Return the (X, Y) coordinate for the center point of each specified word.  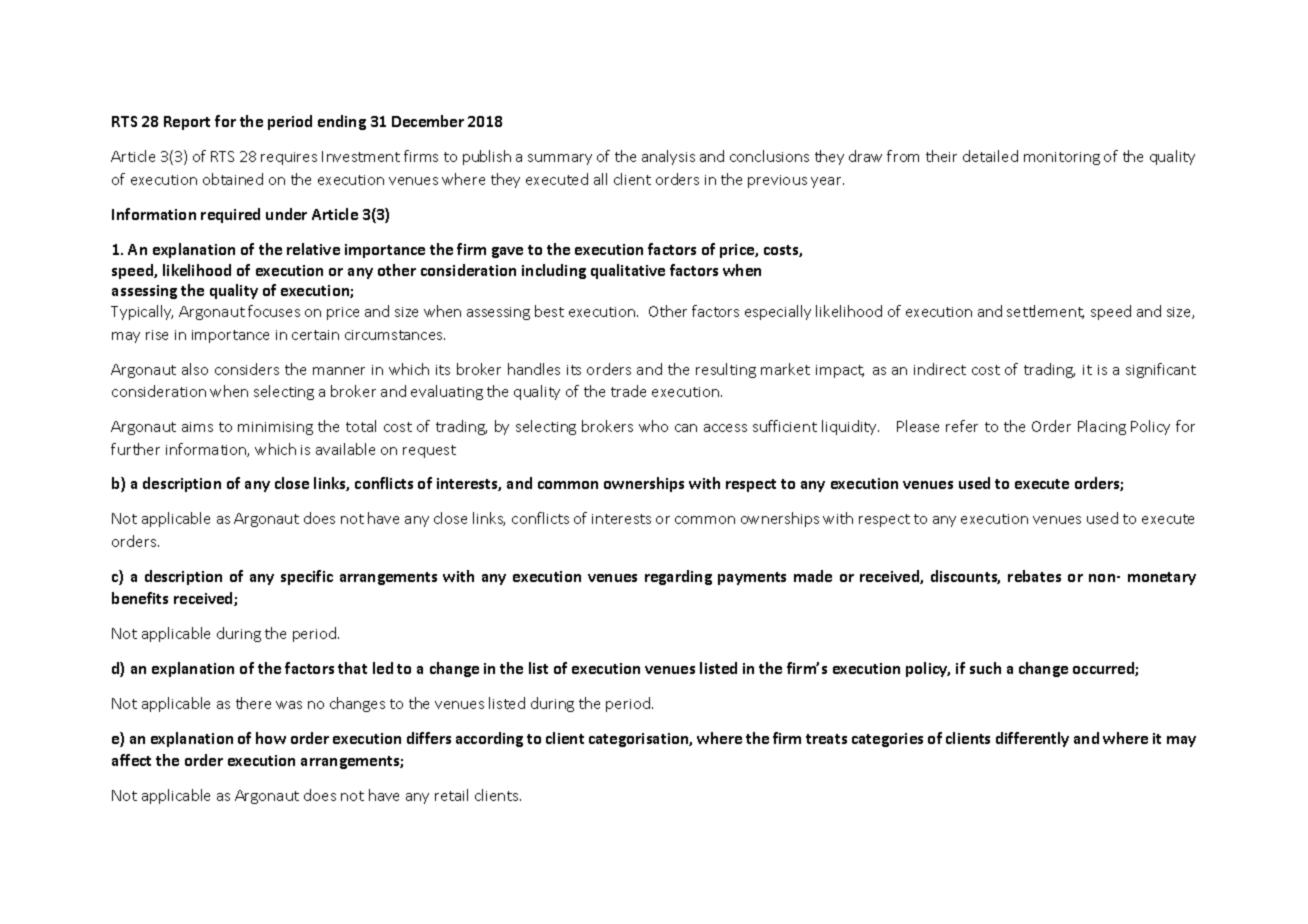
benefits (140, 598)
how (271, 738)
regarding (678, 577)
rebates (1034, 576)
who (653, 426)
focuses (274, 311)
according (489, 739)
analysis (668, 157)
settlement (1045, 312)
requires (289, 158)
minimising (275, 428)
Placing (1102, 427)
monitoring (1062, 158)
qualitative (628, 271)
